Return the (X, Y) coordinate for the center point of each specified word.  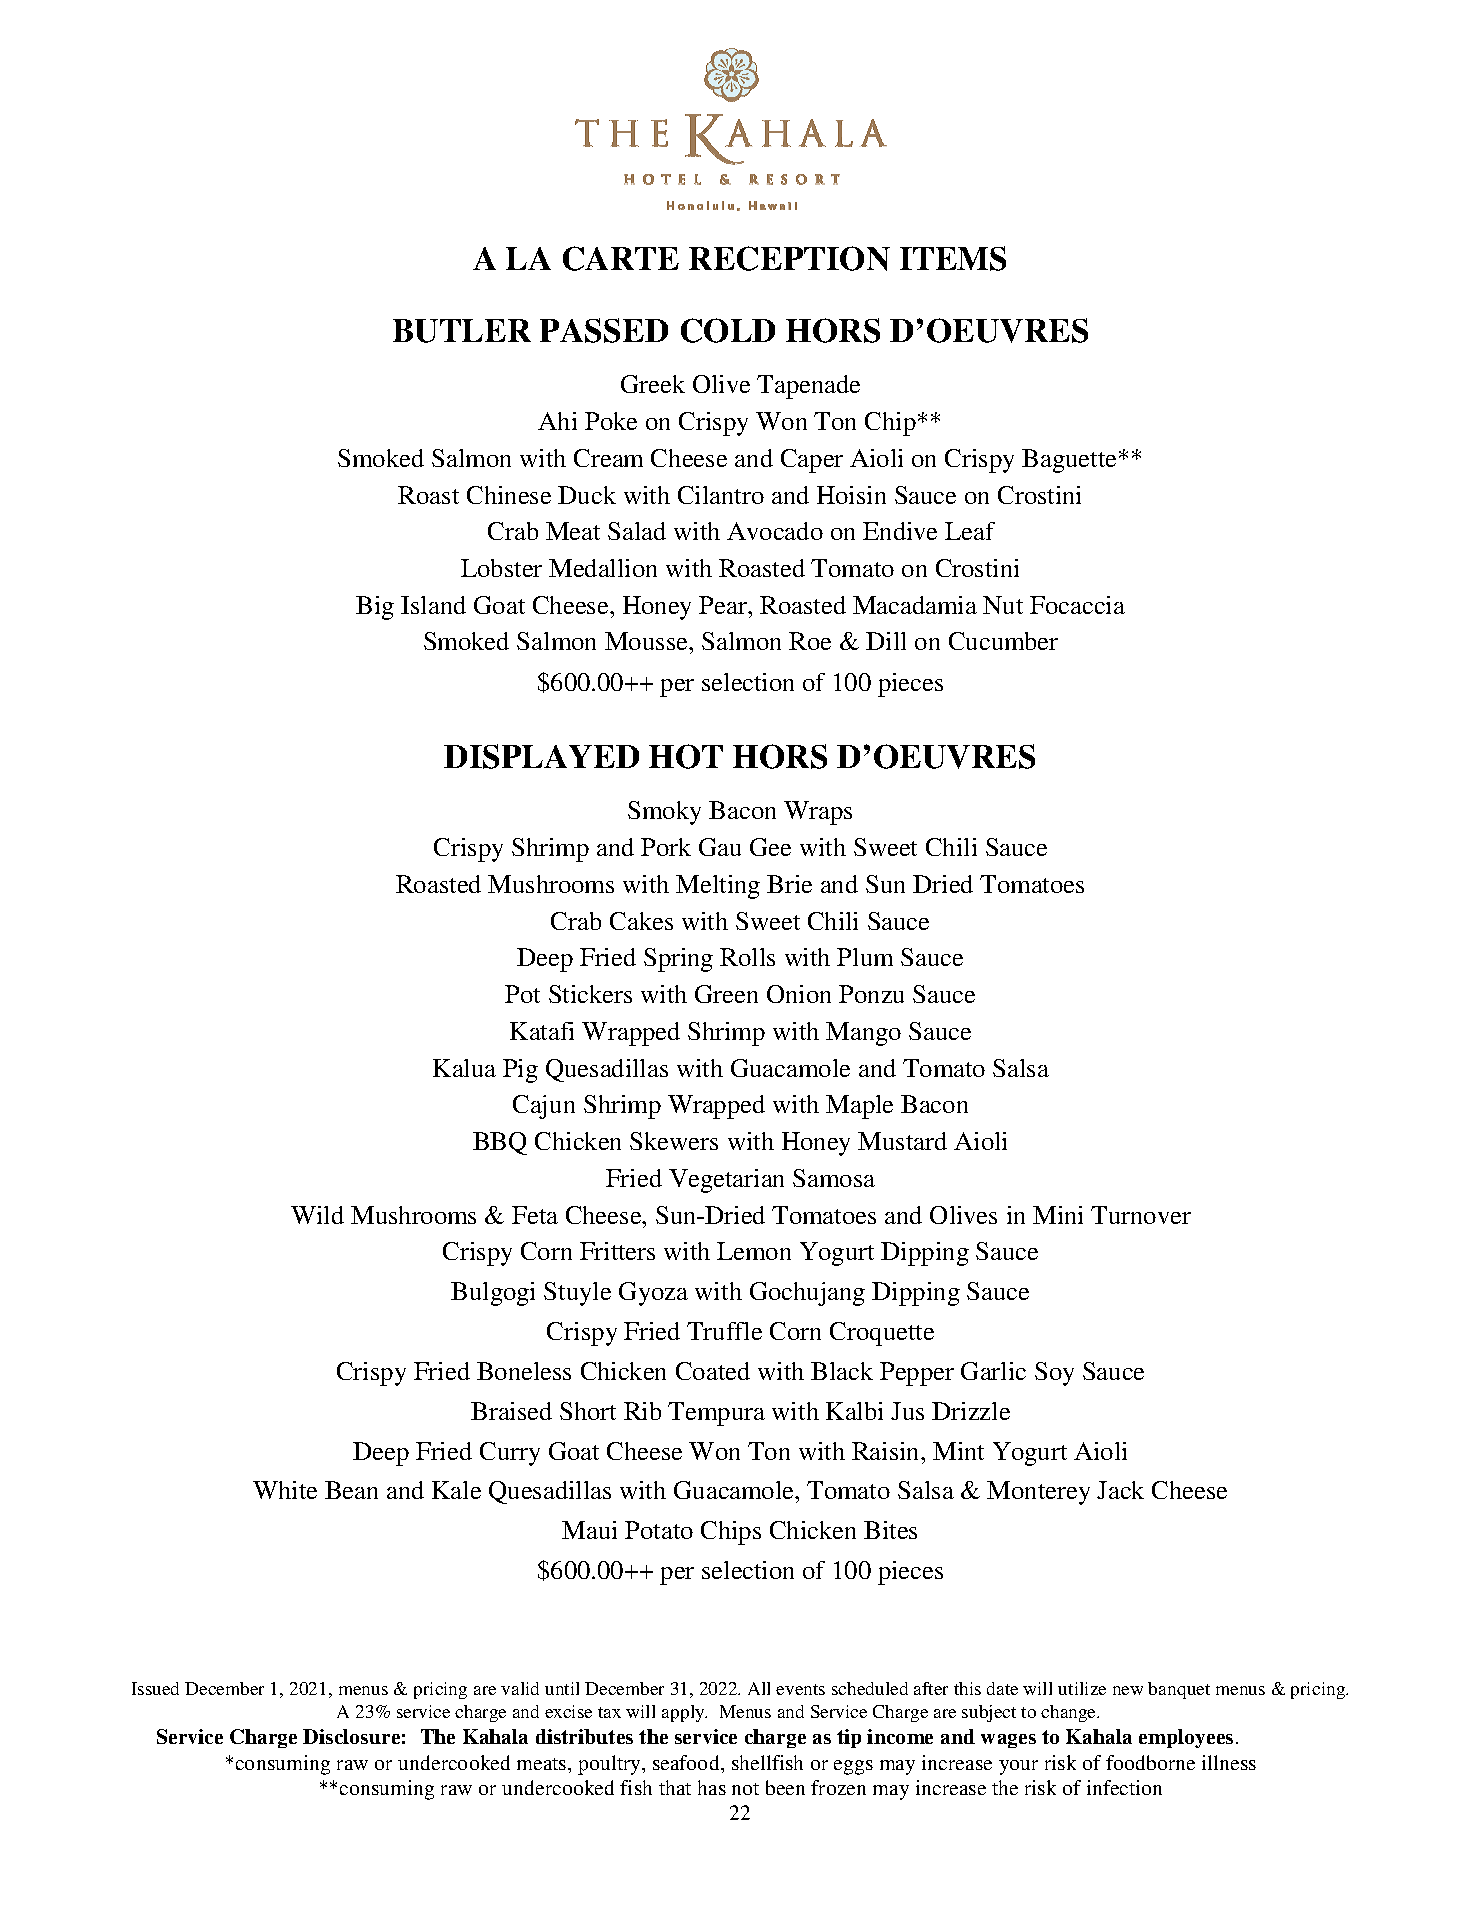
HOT (686, 756)
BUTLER (462, 331)
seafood (687, 1762)
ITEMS (953, 258)
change (1070, 1713)
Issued (155, 1688)
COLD (728, 330)
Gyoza (653, 1294)
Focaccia (1077, 605)
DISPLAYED (541, 756)
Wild (317, 1215)
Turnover (1141, 1215)
